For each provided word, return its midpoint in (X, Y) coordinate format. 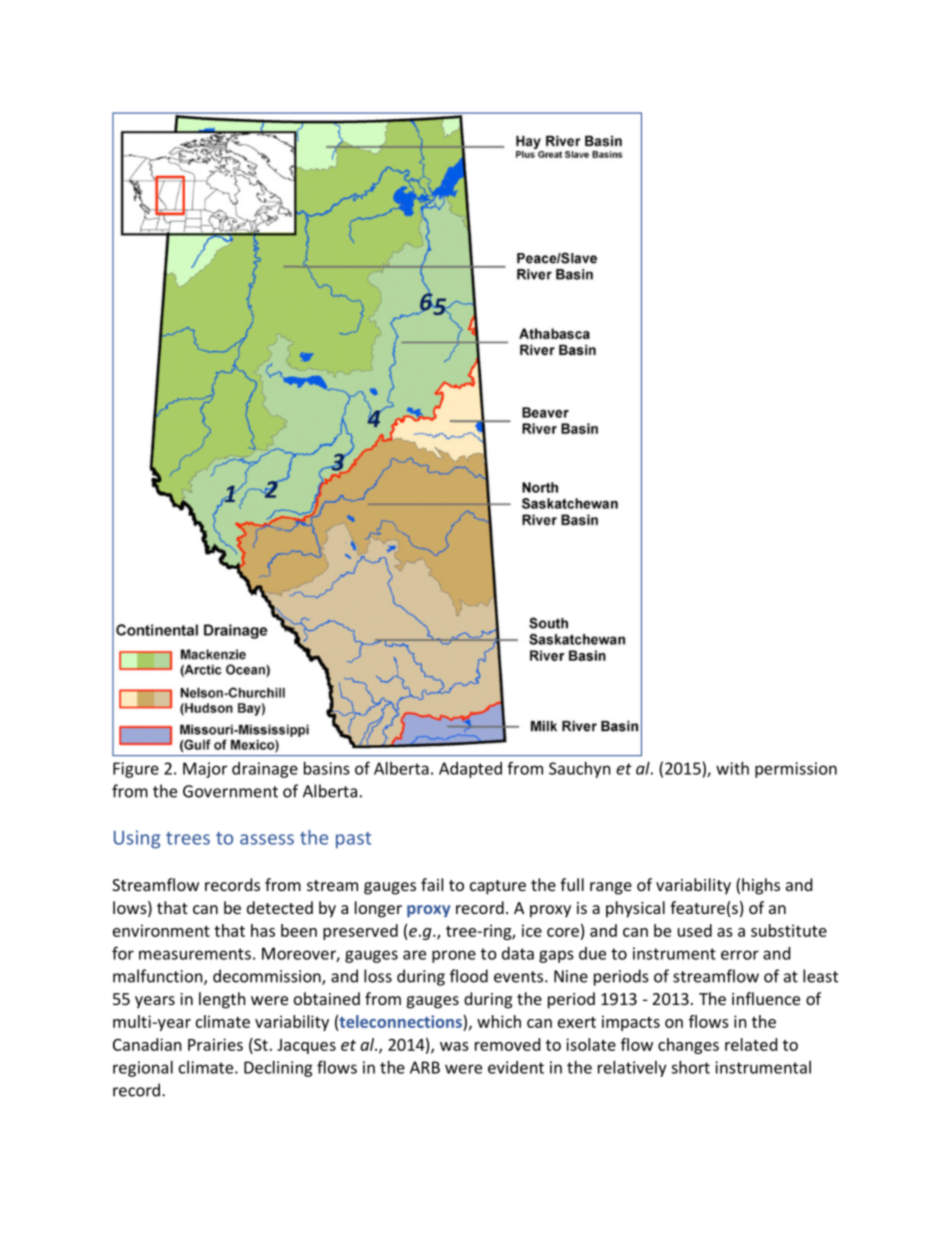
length (222, 1000)
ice (532, 930)
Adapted (470, 770)
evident (516, 1067)
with (732, 768)
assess (267, 839)
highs (761, 886)
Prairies (215, 1044)
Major (205, 770)
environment (161, 930)
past (353, 840)
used (695, 930)
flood (469, 976)
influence (766, 998)
